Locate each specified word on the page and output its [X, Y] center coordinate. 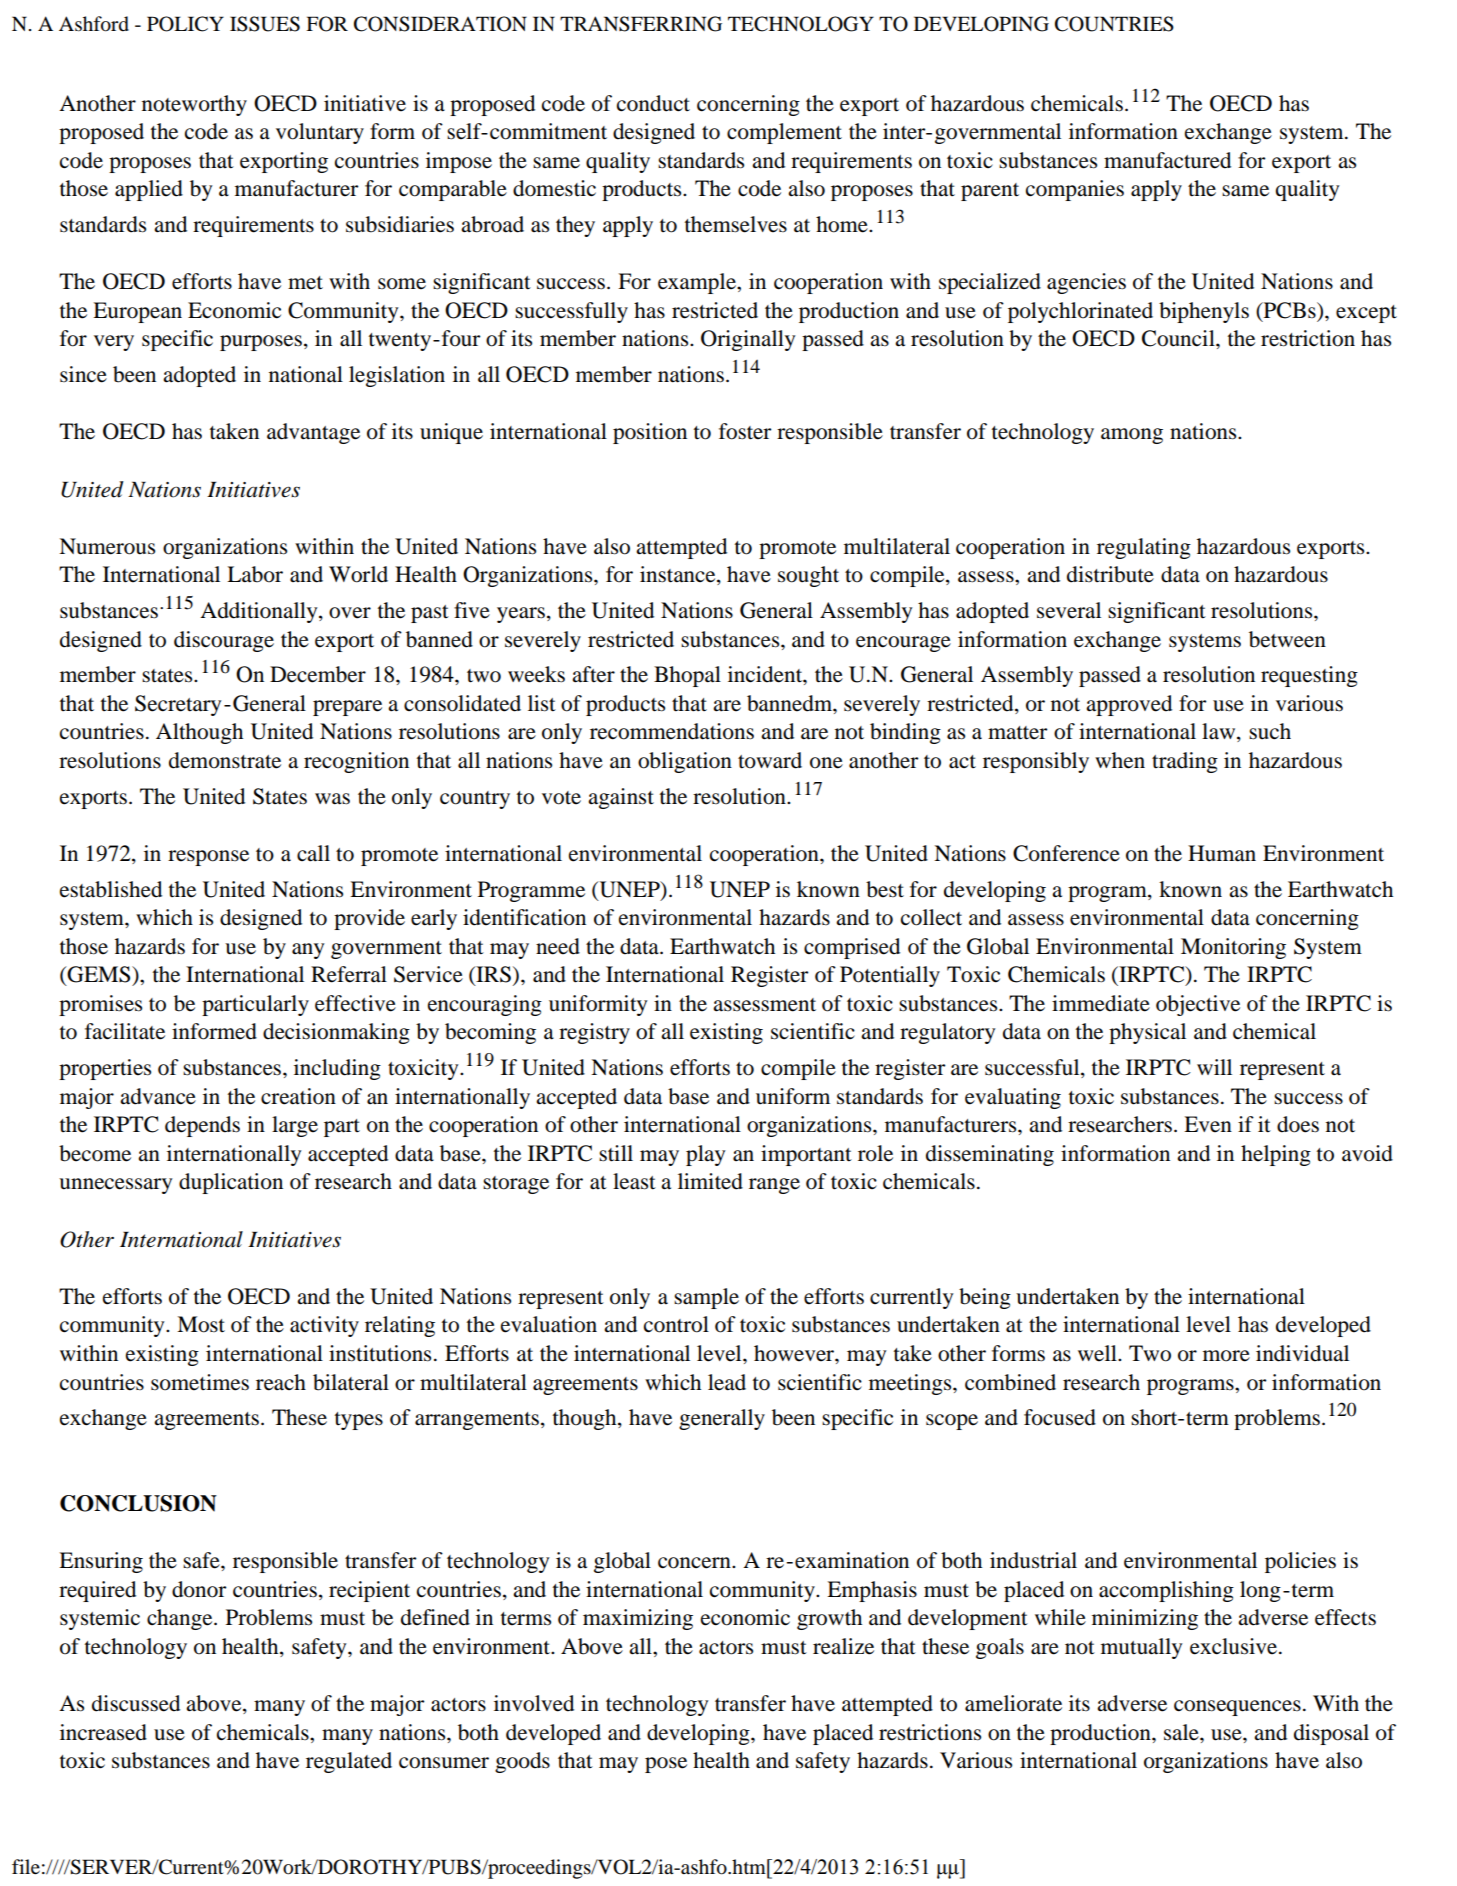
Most [201, 1324]
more [1226, 1356]
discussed [136, 1703]
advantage [313, 433]
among [1132, 436]
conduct [653, 103]
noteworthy [194, 105]
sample [706, 1298]
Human [1222, 853]
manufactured [1167, 160]
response [208, 858]
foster [745, 431]
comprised [852, 948]
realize [843, 1646]
